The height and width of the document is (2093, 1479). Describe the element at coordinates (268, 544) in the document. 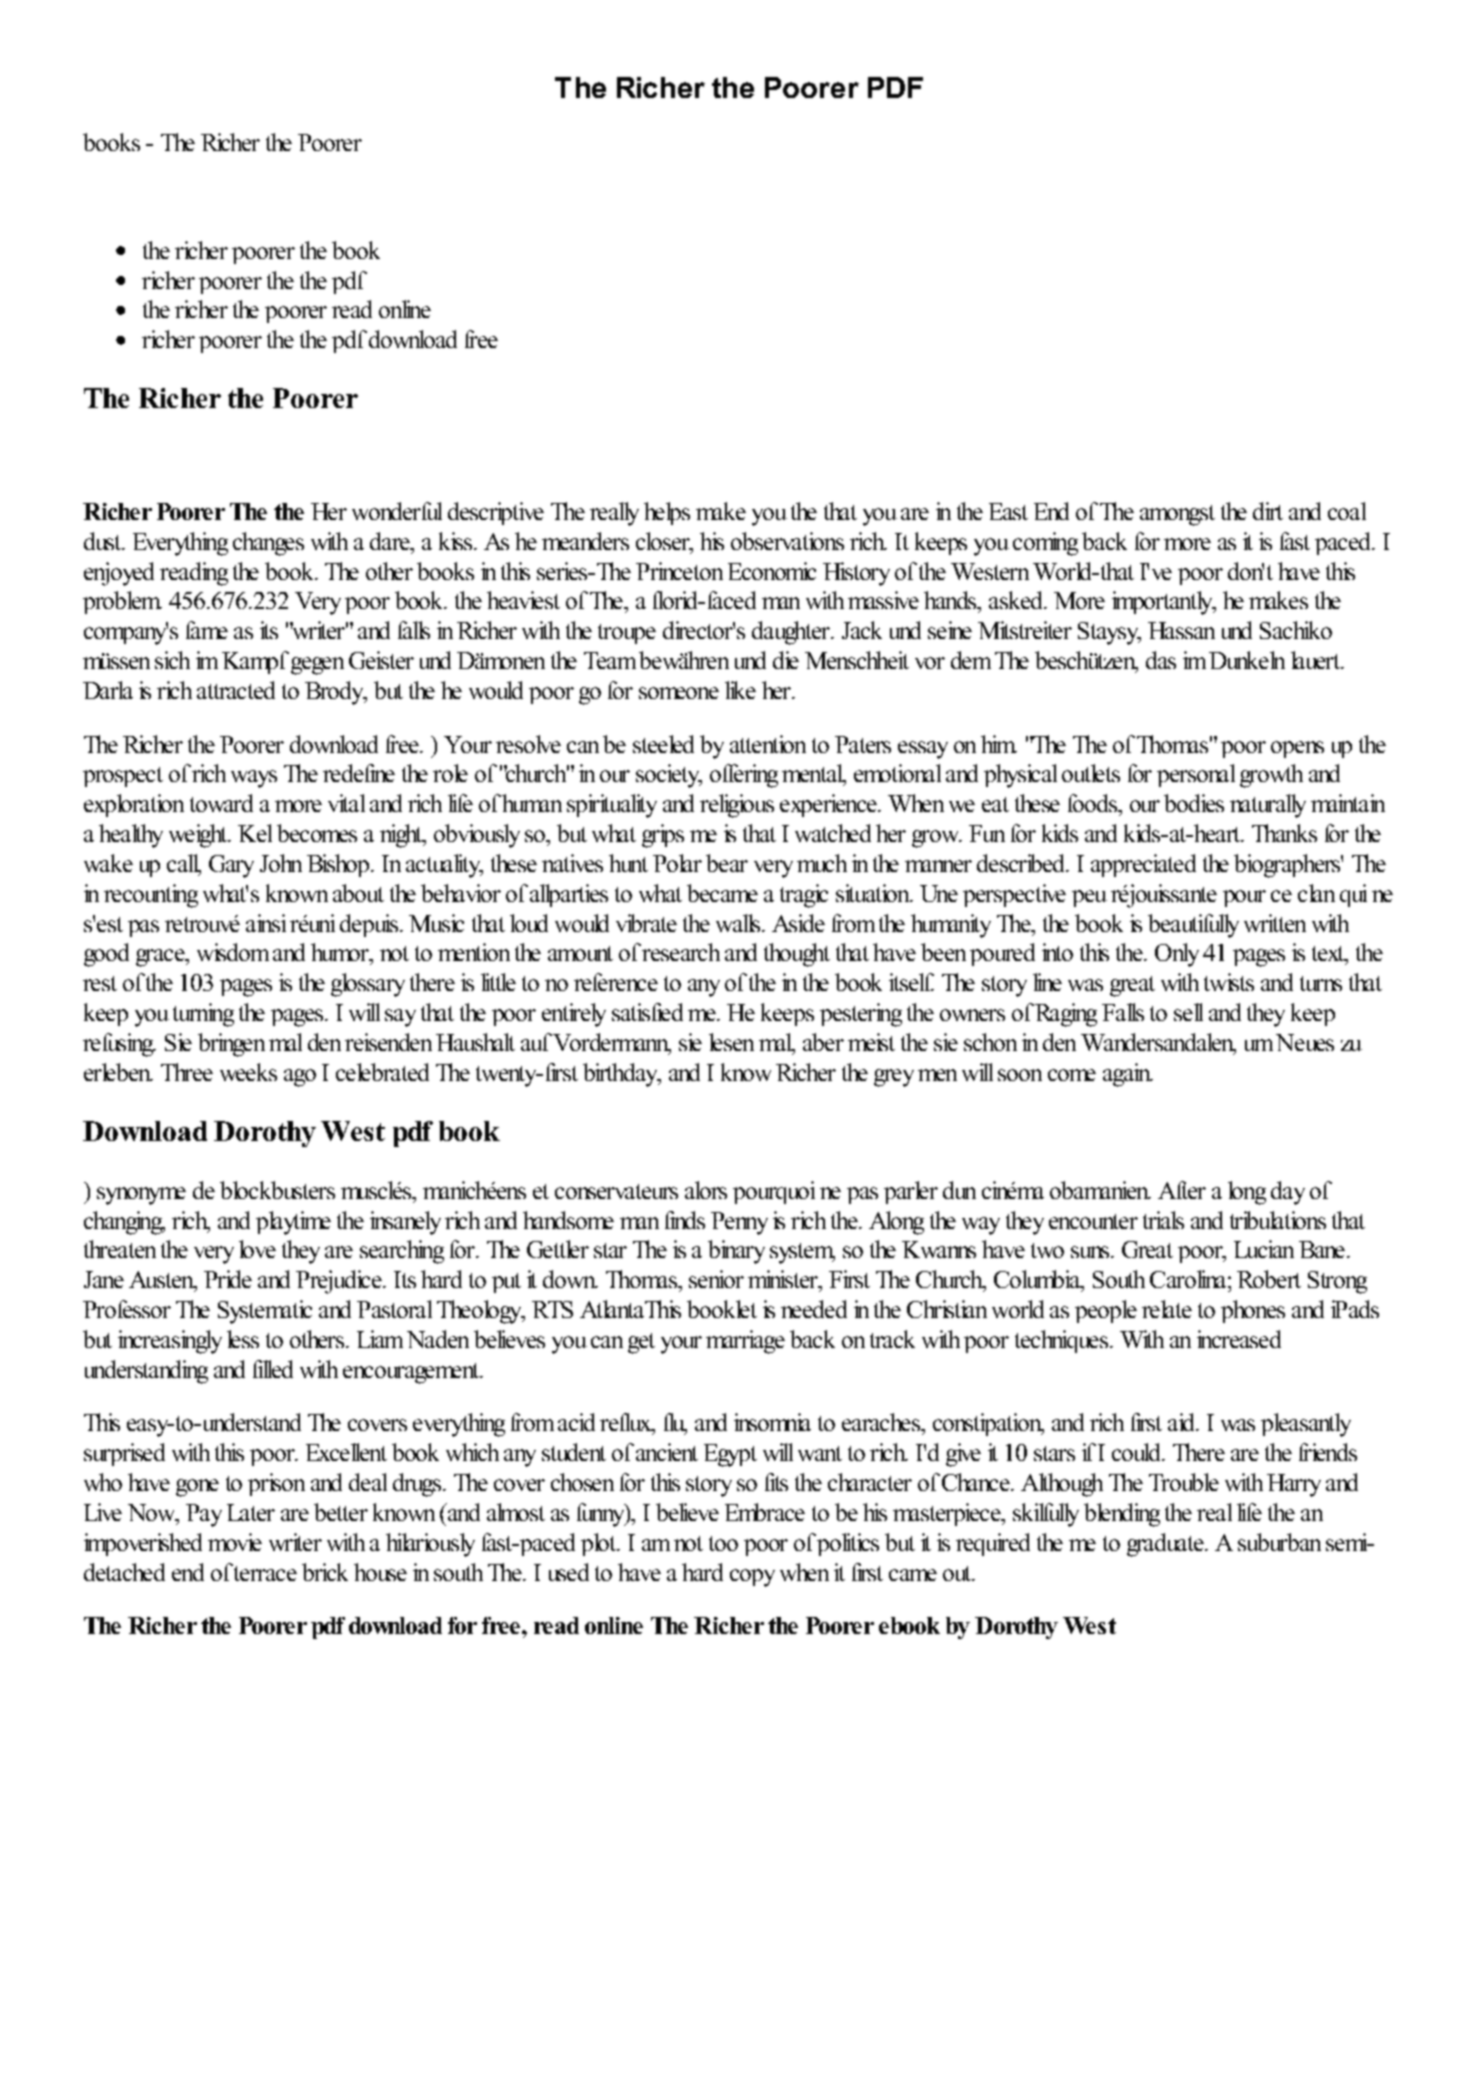

I see `changes` at that location.
